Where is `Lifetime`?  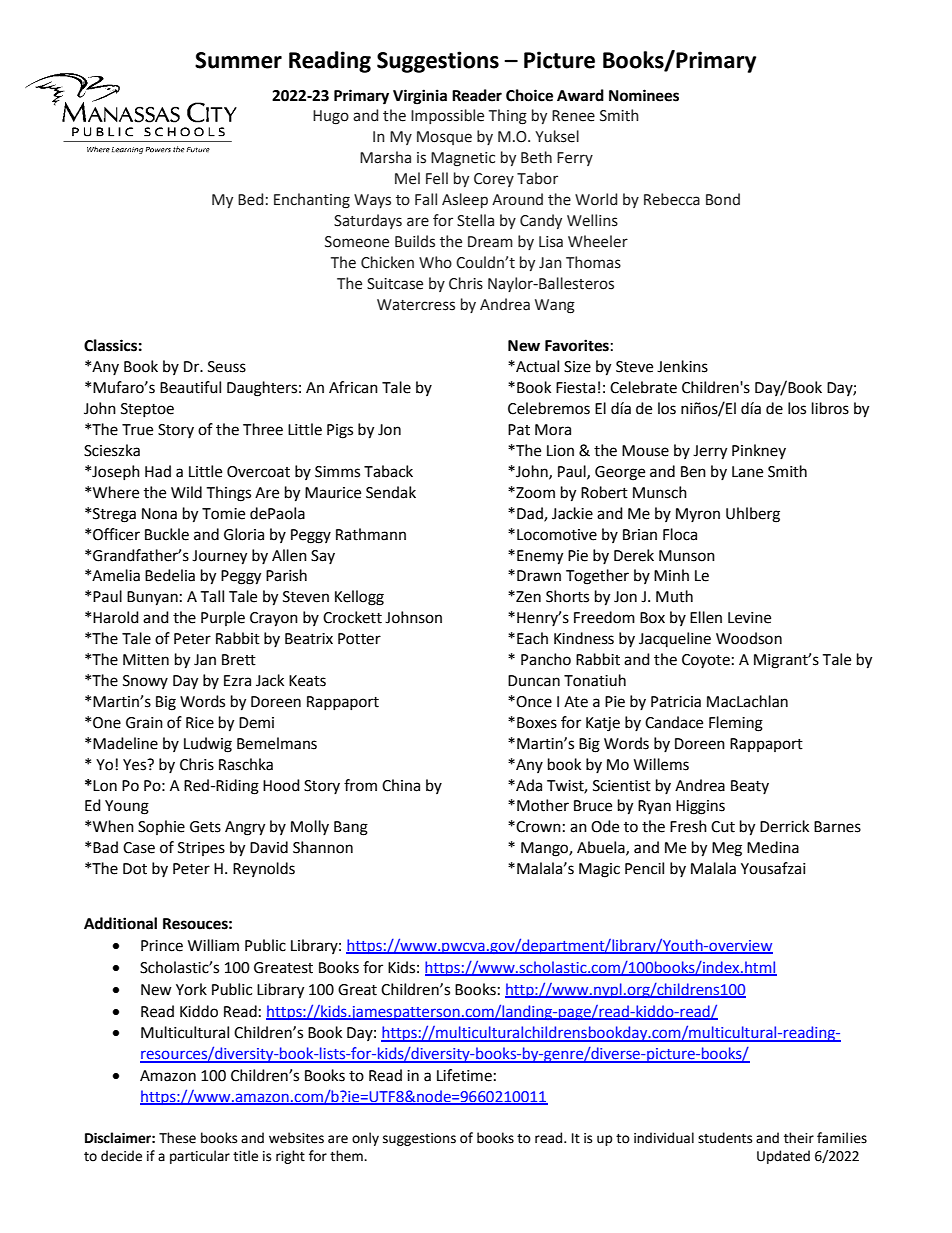
Lifetime is located at coordinates (464, 1075).
